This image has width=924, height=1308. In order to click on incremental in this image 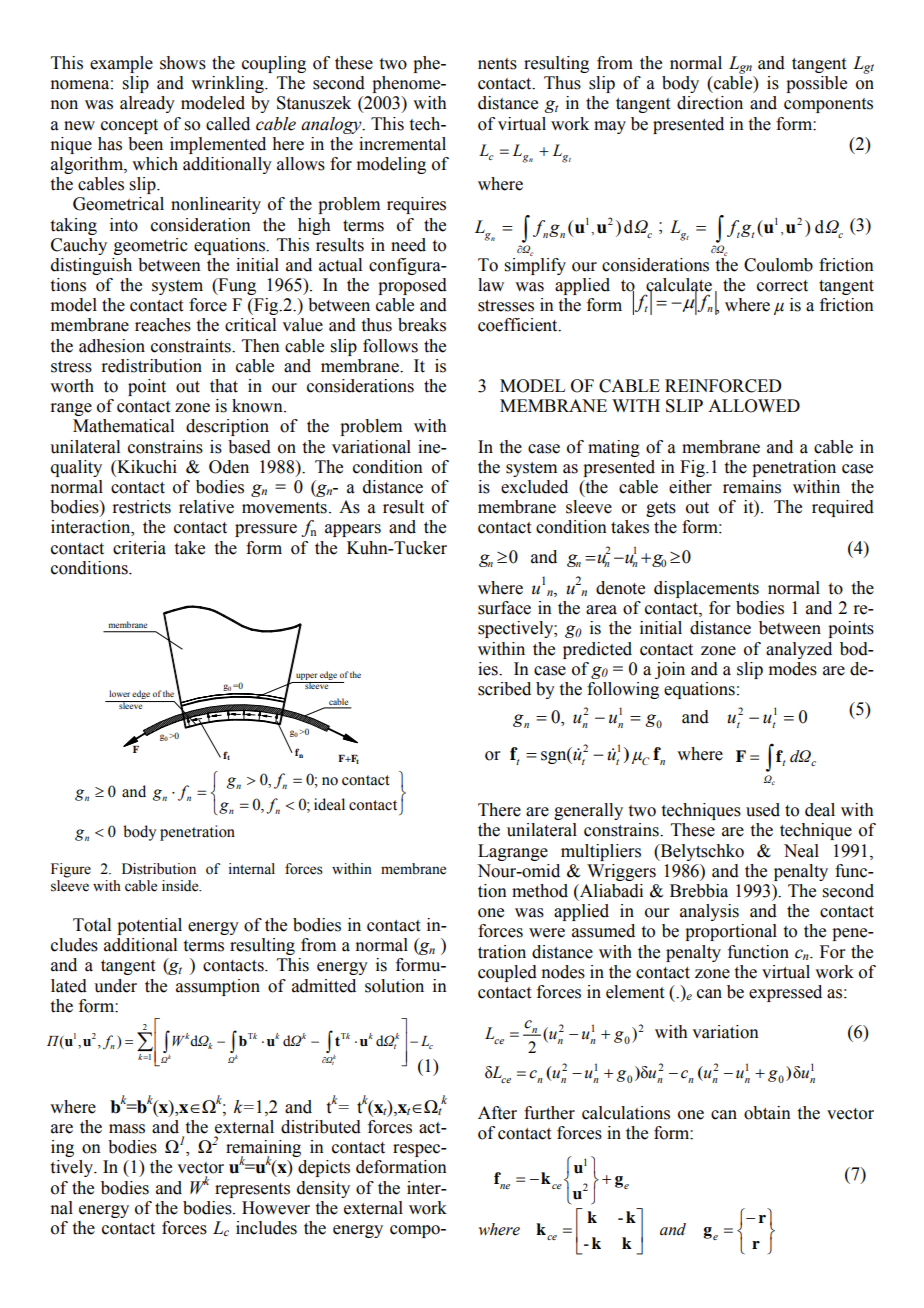, I will do `click(402, 144)`.
